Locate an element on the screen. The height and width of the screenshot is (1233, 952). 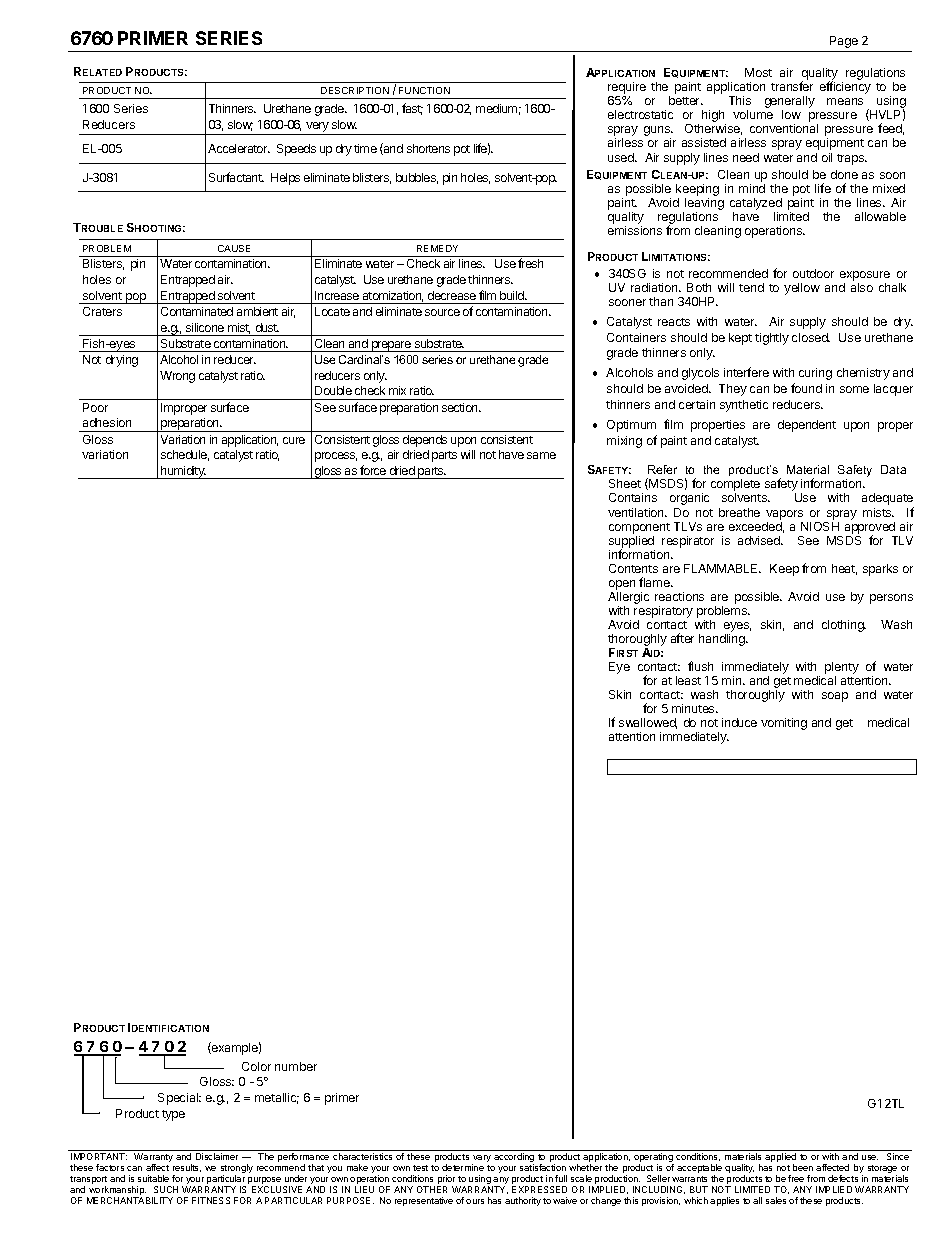
vomiting is located at coordinates (784, 724).
